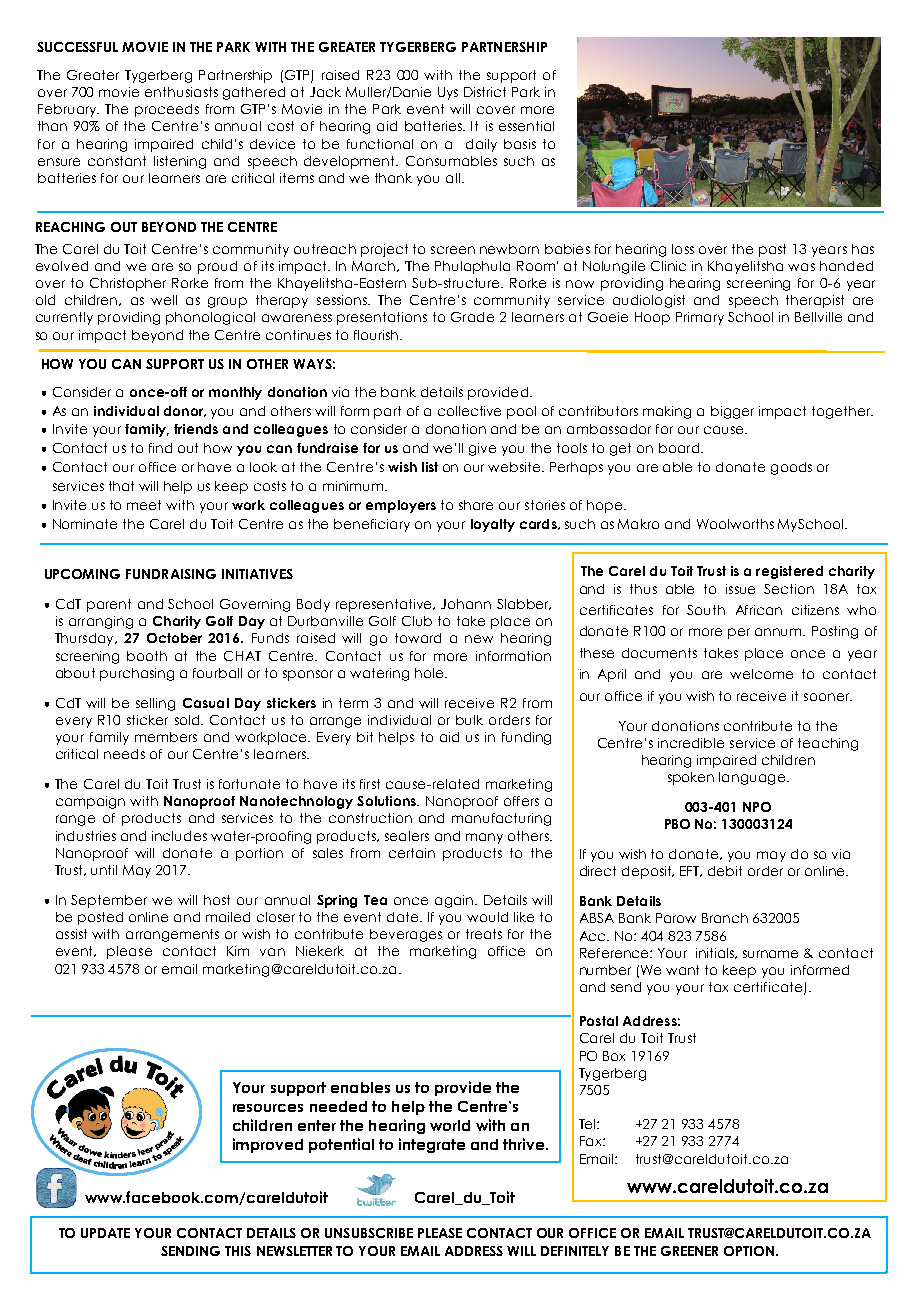 The width and height of the page is (924, 1308). Describe the element at coordinates (772, 250) in the page. I see `past` at that location.
